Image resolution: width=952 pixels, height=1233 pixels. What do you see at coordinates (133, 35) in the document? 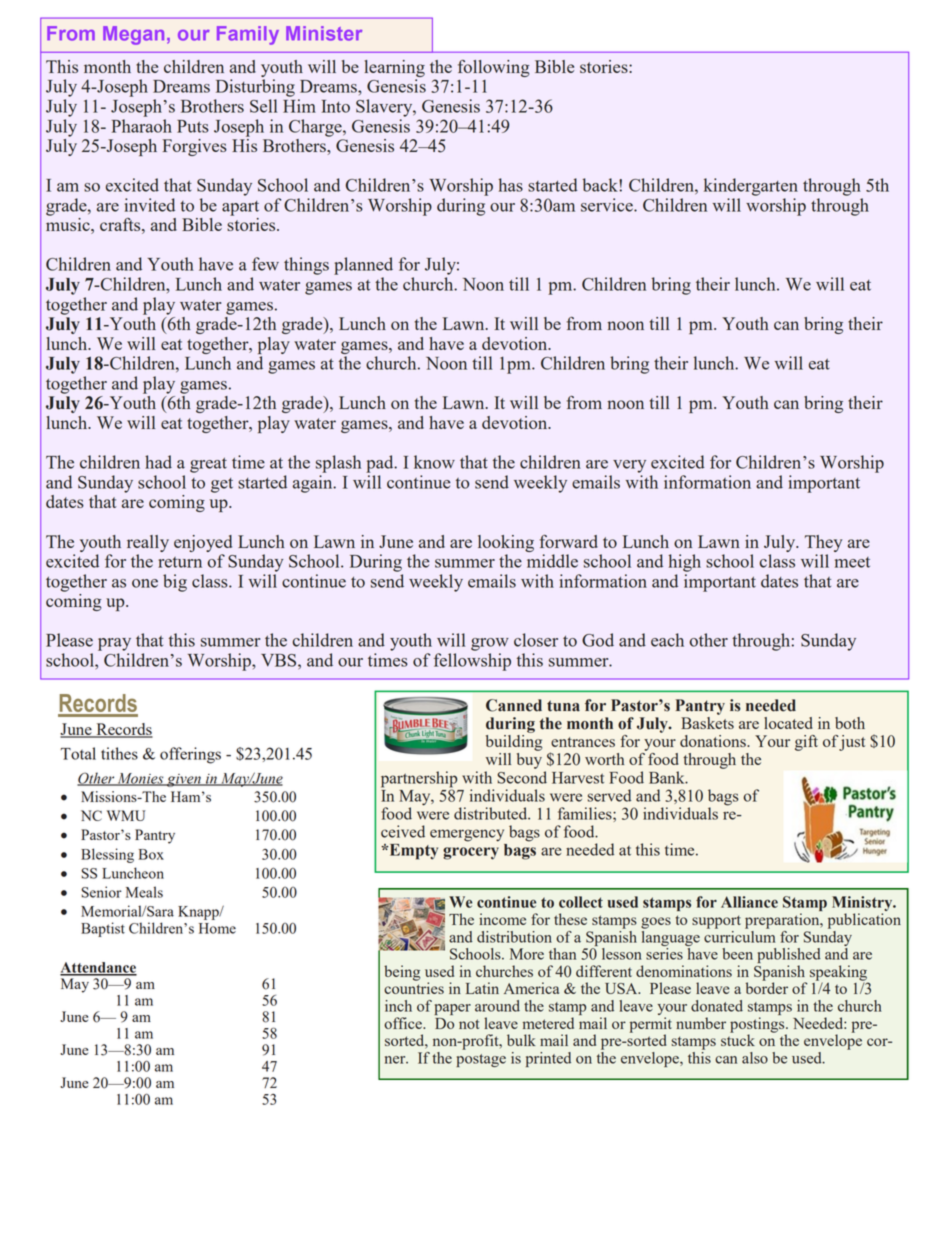
I see `Megan` at bounding box center [133, 35].
